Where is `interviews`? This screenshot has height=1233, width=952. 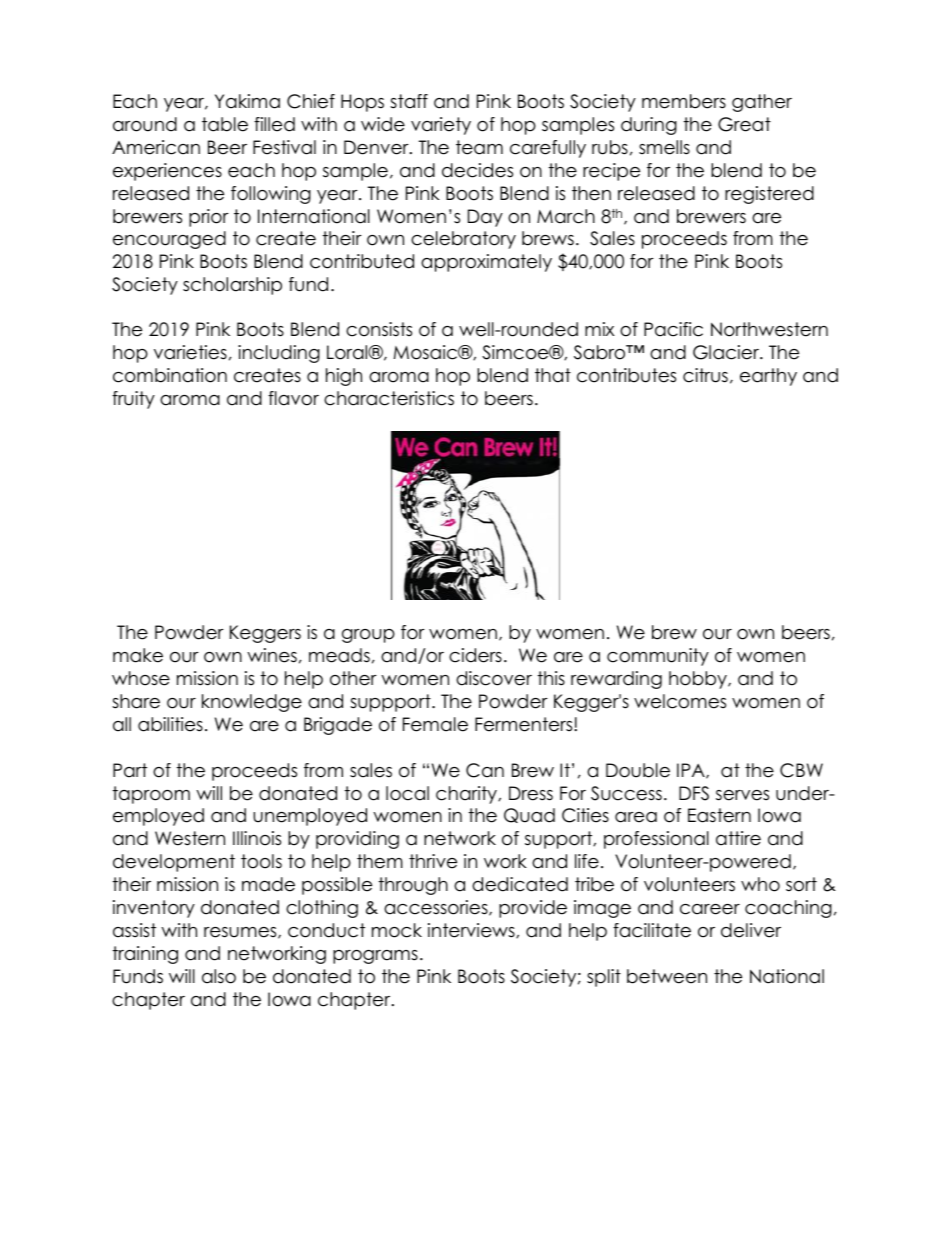
interviews is located at coordinates (472, 930).
